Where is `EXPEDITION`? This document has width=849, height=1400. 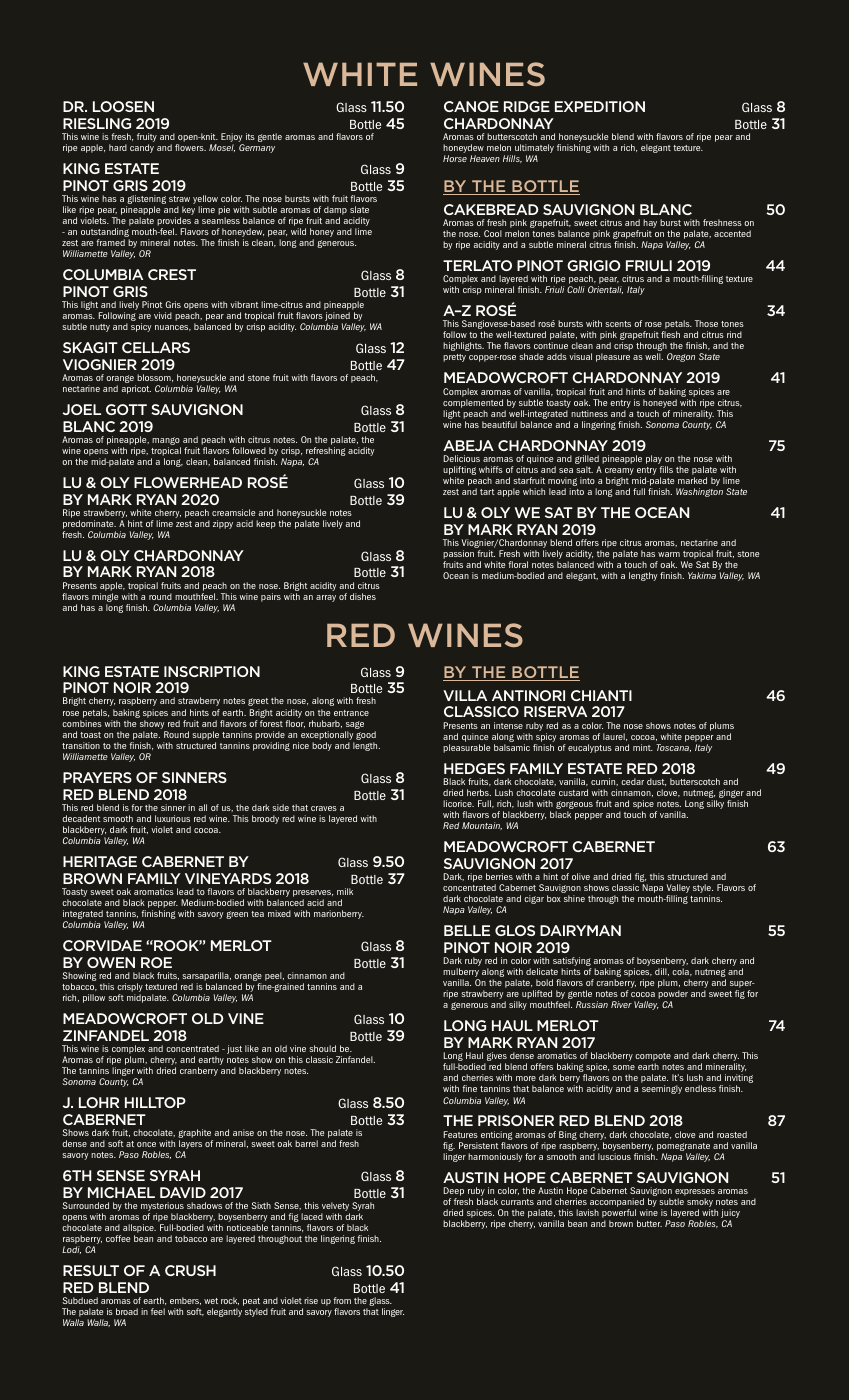
EXPEDITION is located at coordinates (600, 106).
